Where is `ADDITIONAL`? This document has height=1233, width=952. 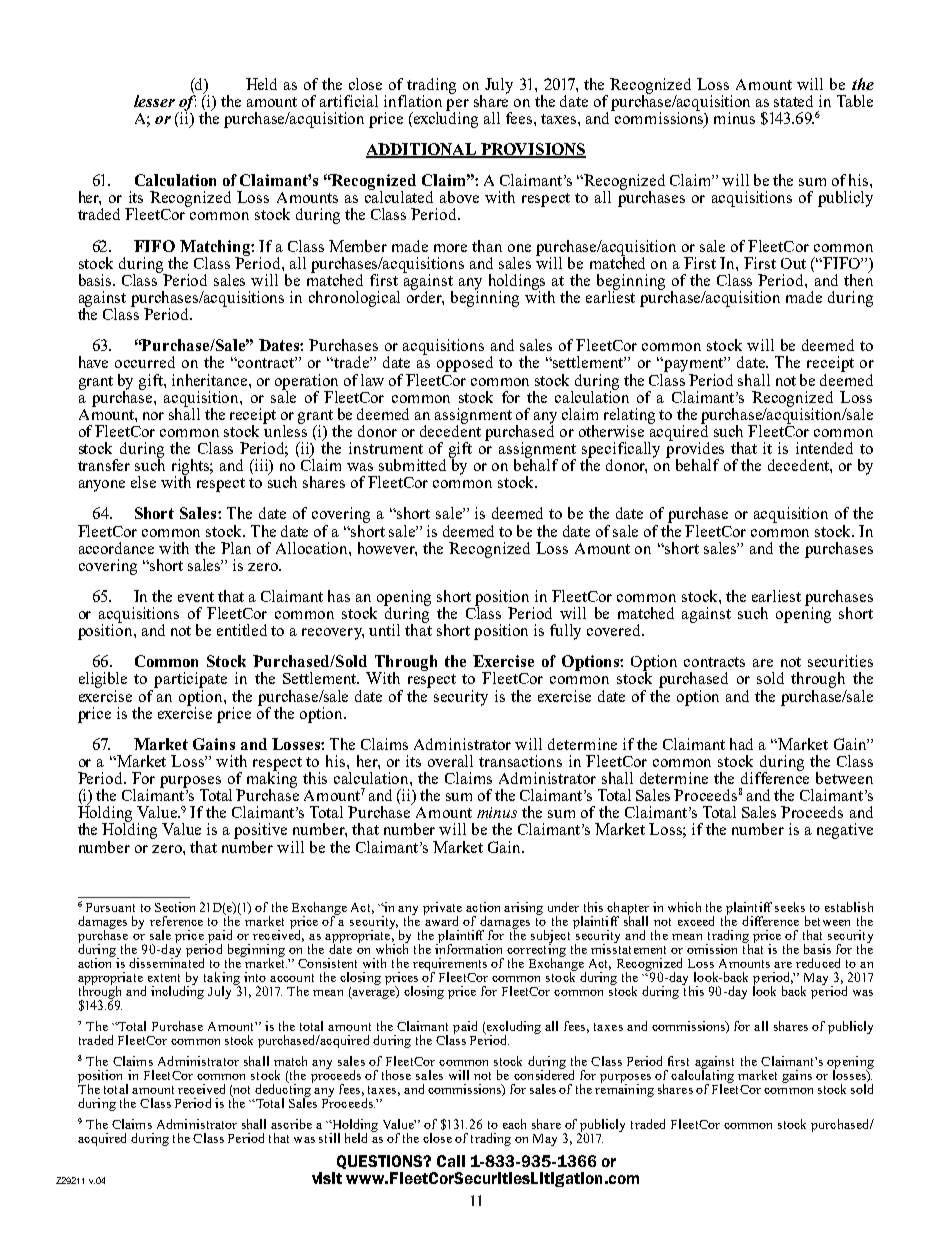 ADDITIONAL is located at coordinates (422, 150).
